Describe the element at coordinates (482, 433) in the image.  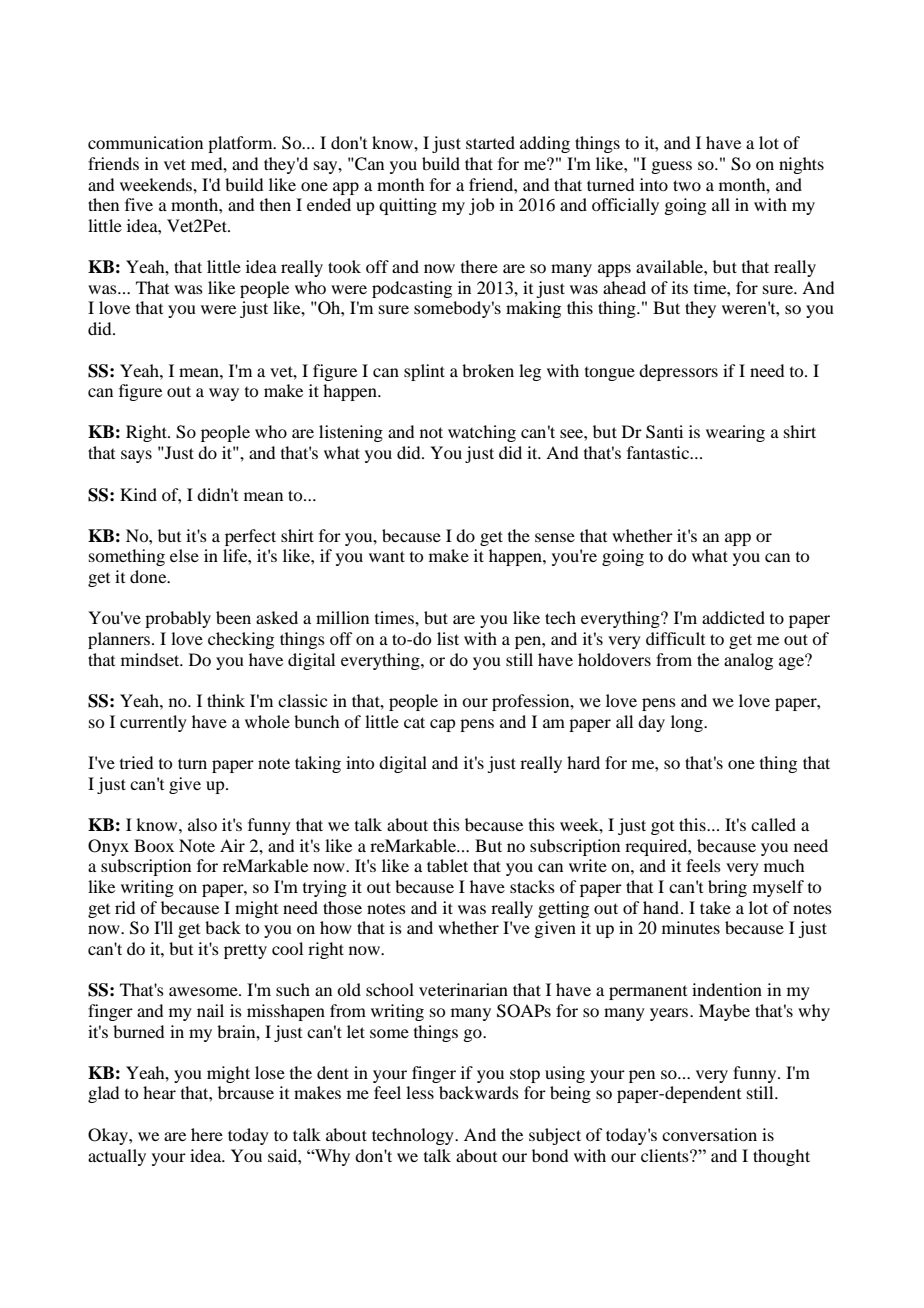
I see `watching` at that location.
